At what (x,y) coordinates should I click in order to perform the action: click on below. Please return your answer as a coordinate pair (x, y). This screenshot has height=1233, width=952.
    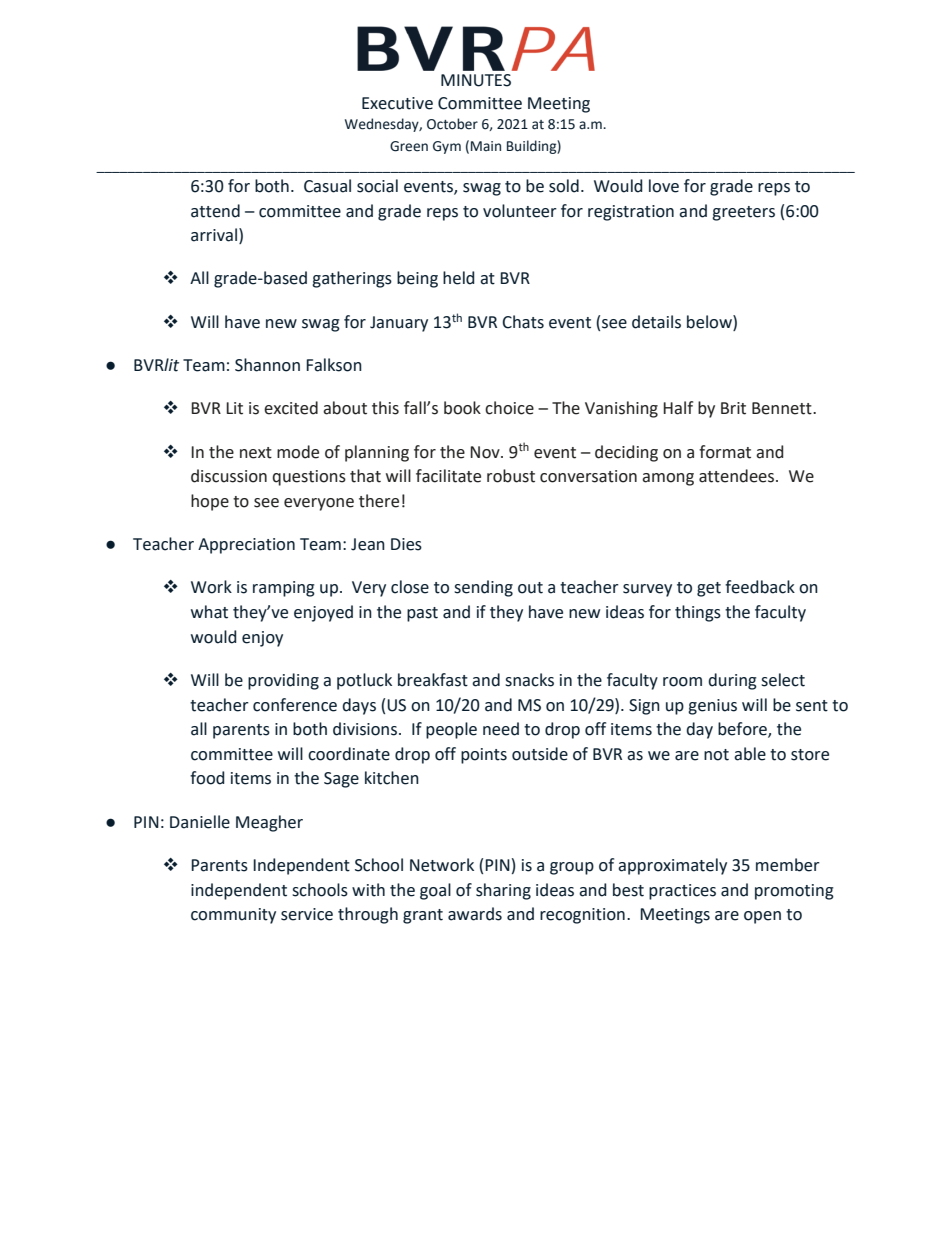
    Looking at the image, I should click on (710, 322).
